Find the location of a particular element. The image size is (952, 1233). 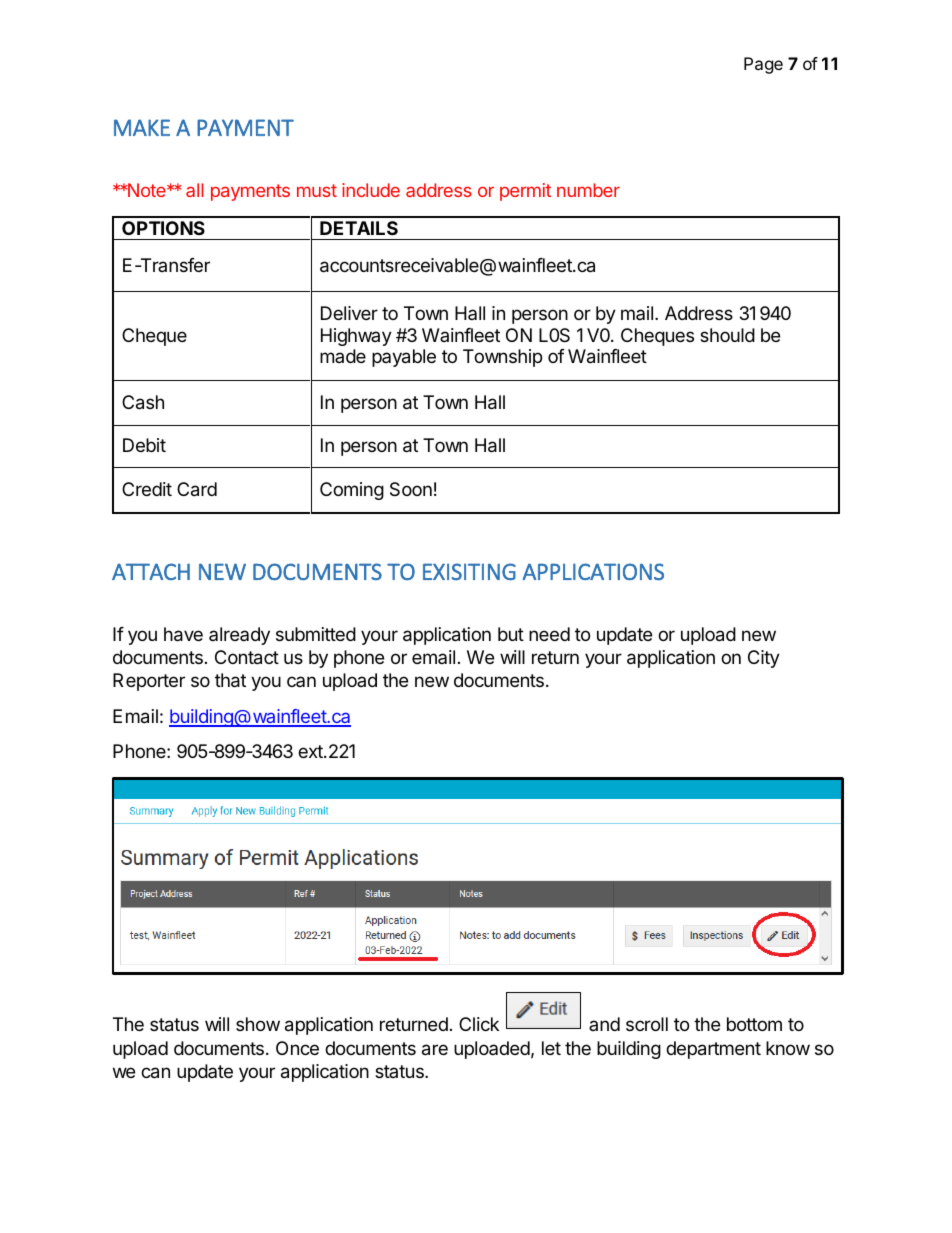

MAKE is located at coordinates (142, 127).
